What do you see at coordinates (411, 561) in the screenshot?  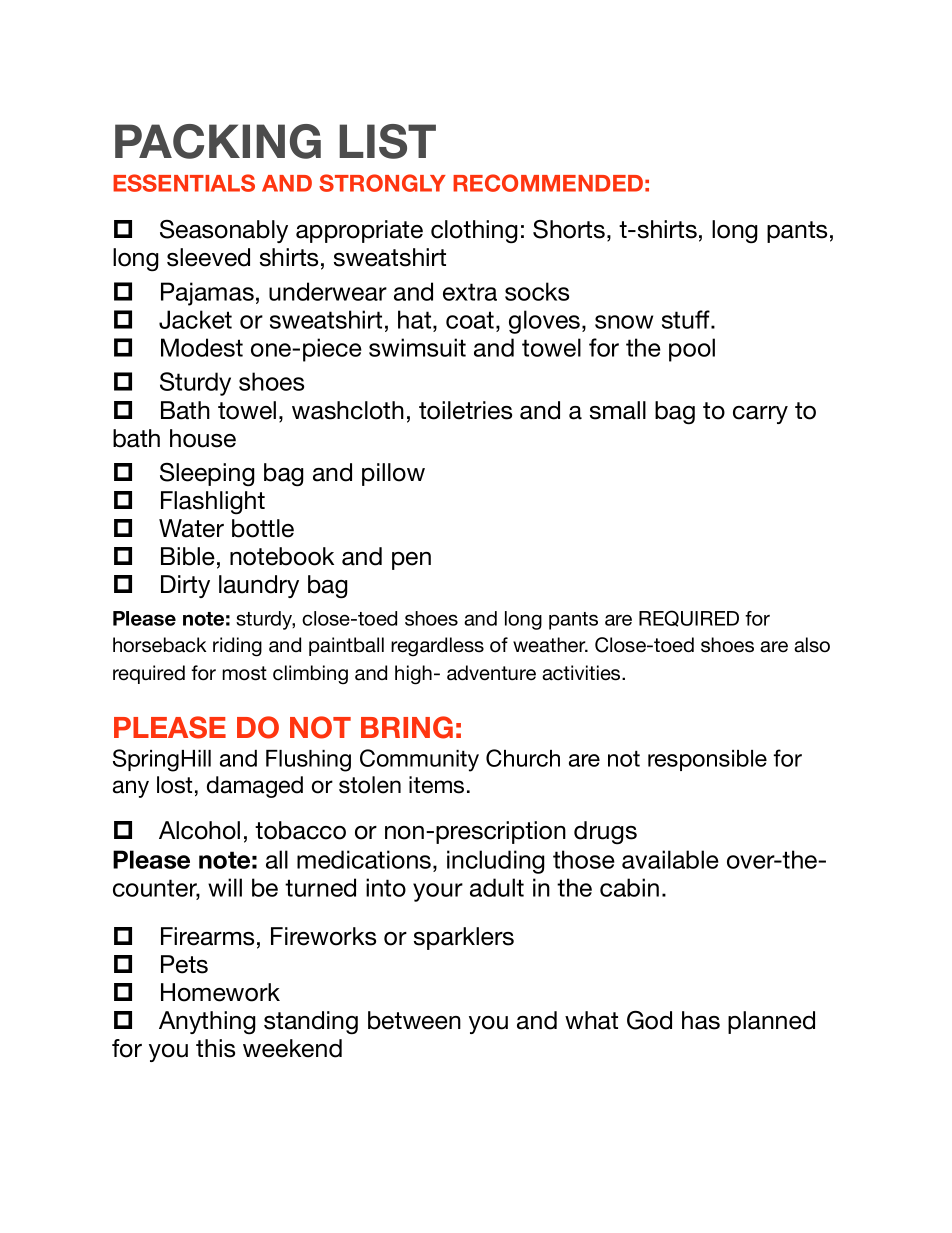 I see `pen` at bounding box center [411, 561].
